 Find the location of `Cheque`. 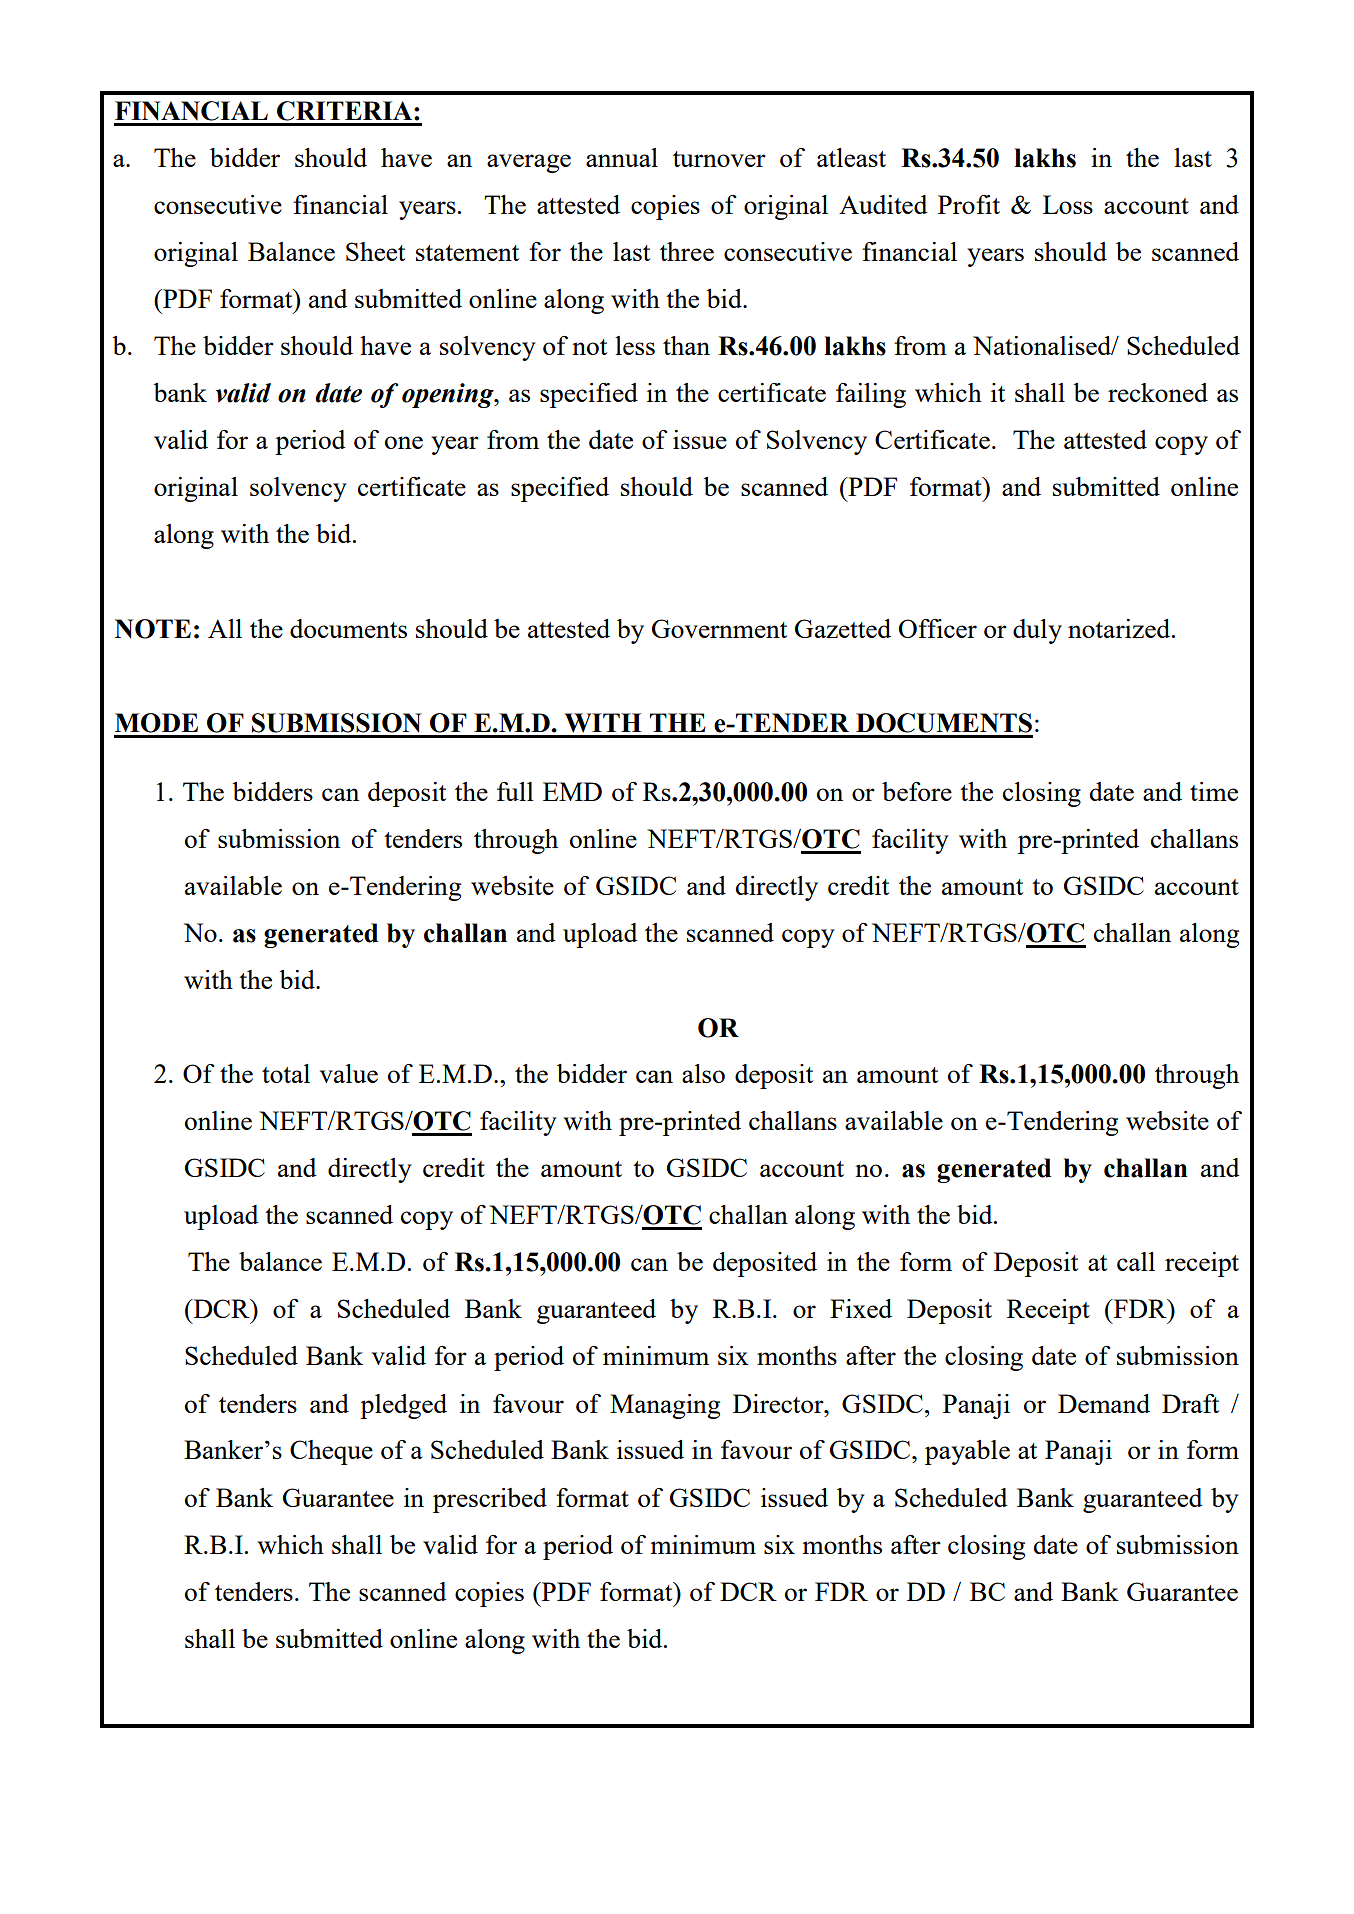

Cheque is located at coordinates (331, 1452).
